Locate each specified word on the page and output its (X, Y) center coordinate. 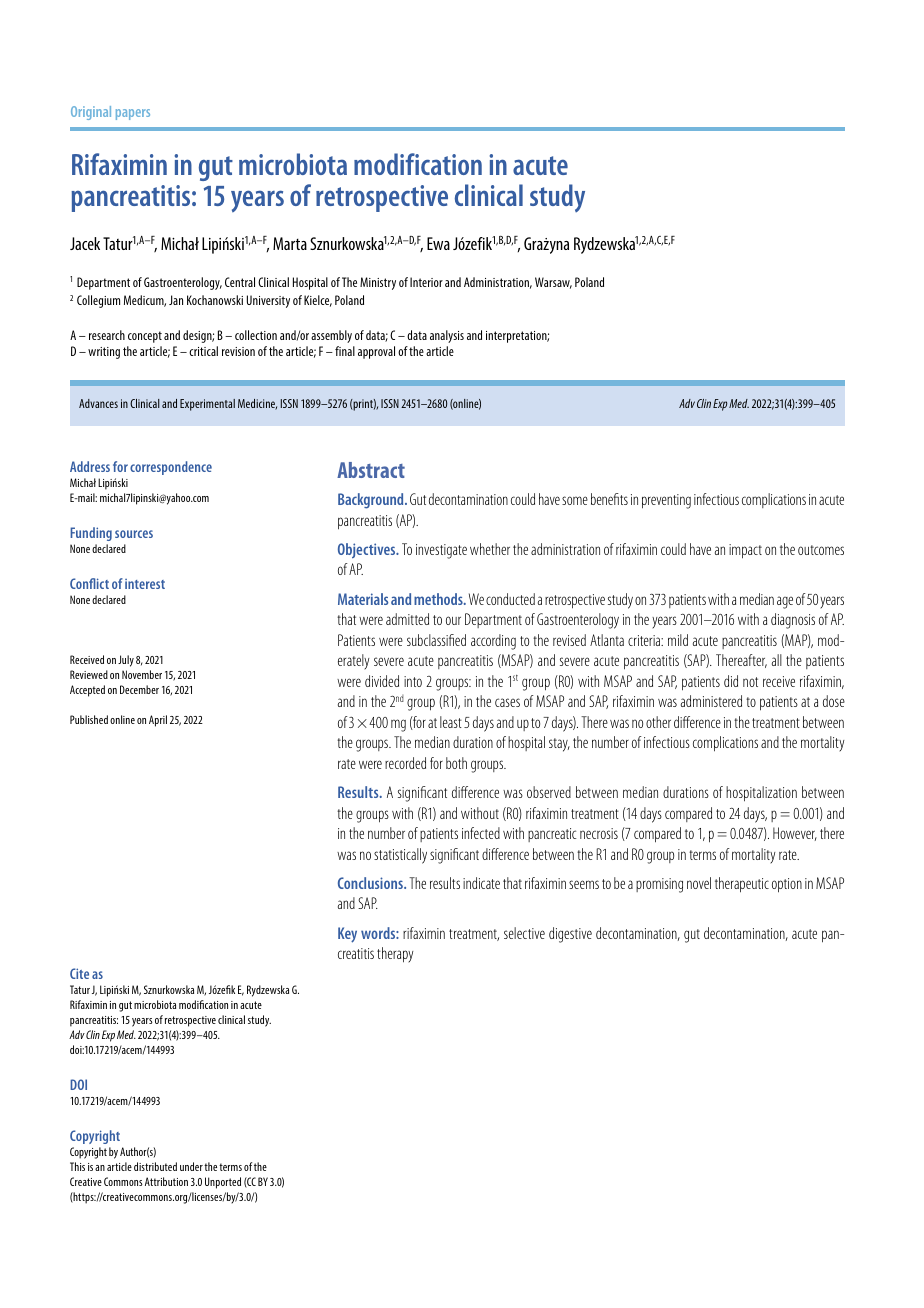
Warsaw (553, 283)
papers (133, 114)
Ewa (438, 243)
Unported (223, 1183)
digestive (570, 935)
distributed (155, 1166)
